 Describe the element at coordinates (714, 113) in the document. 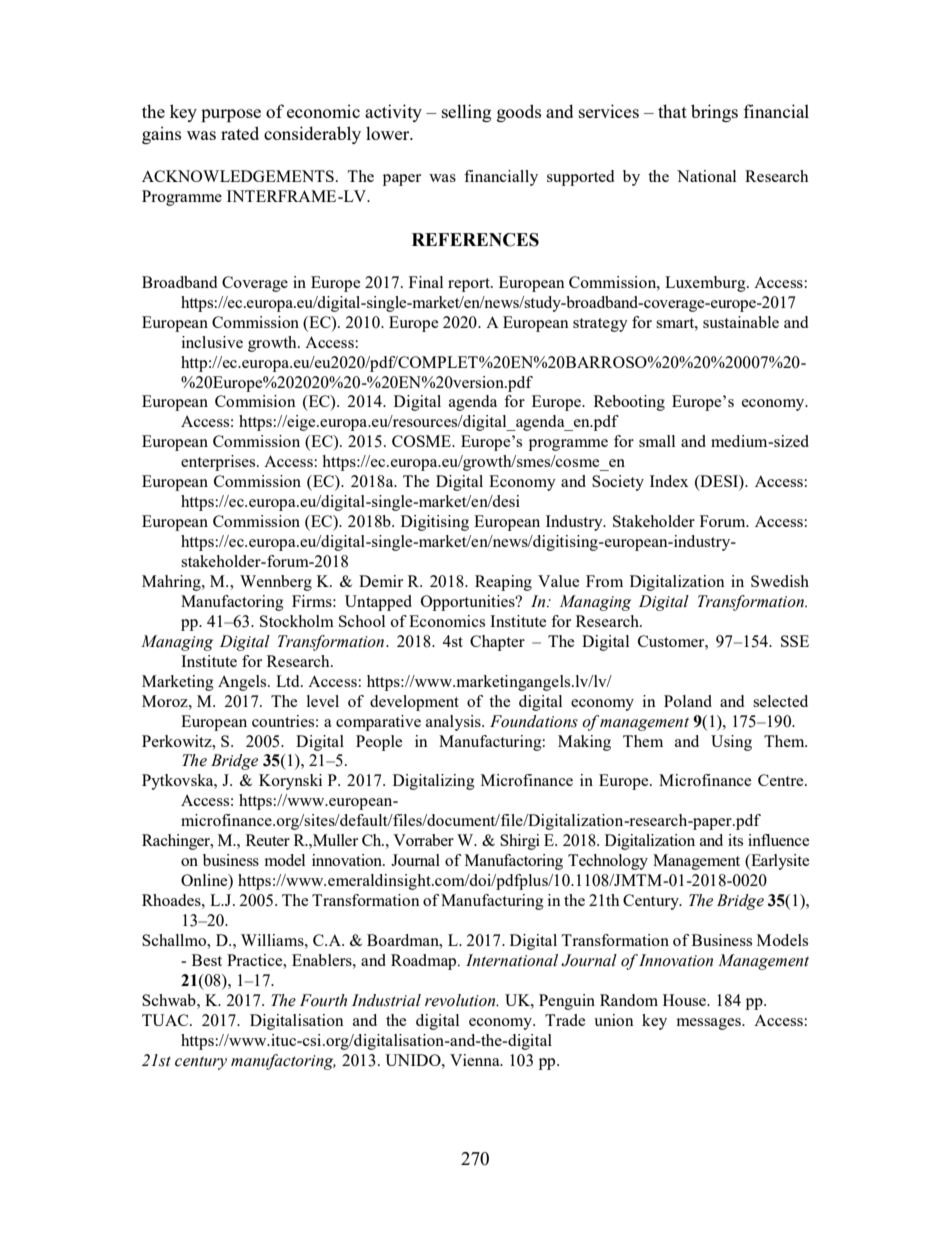

I see `brings` at that location.
